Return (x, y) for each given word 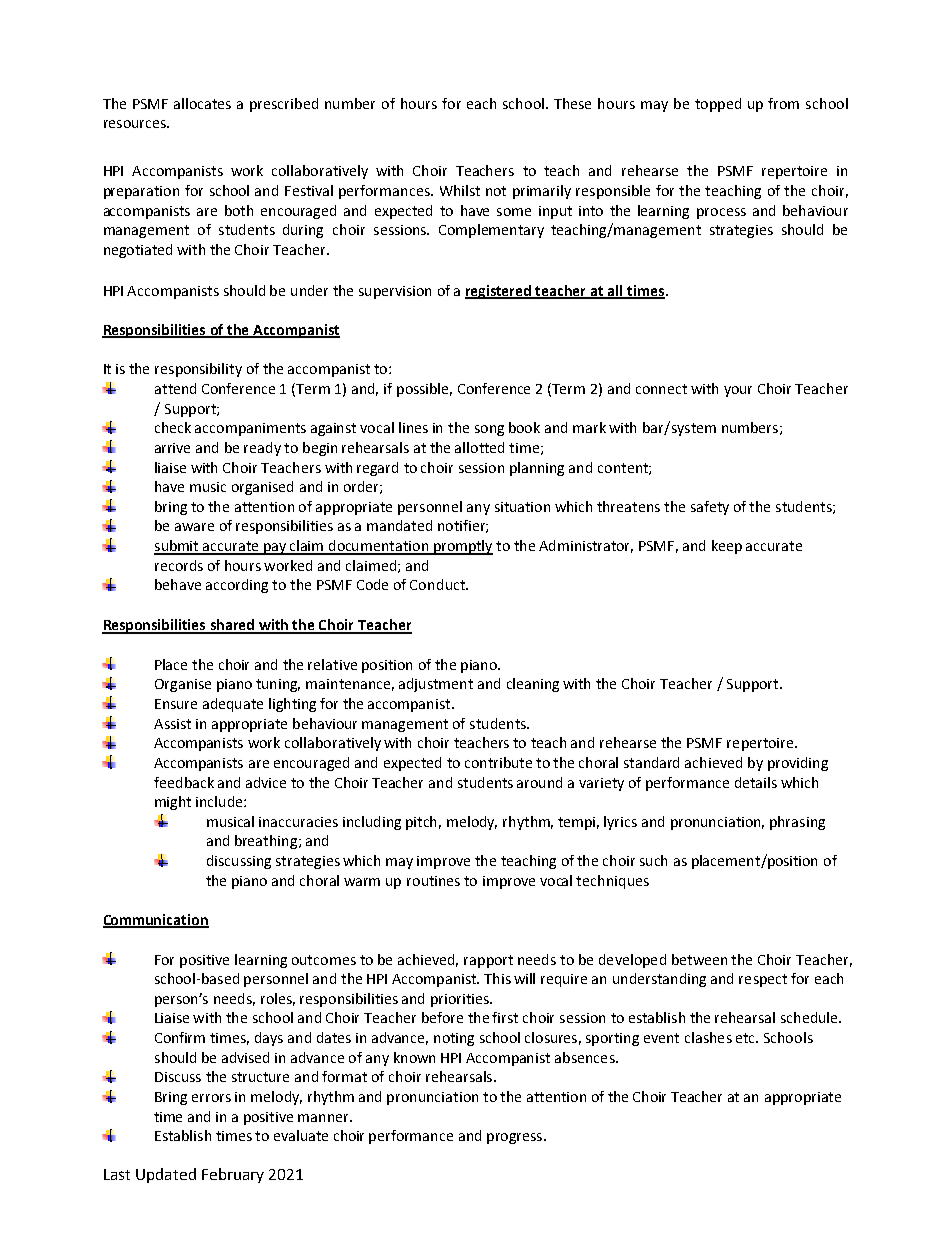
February (233, 1175)
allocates (202, 103)
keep (727, 547)
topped (718, 105)
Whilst (460, 190)
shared (233, 626)
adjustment (436, 685)
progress (516, 1138)
